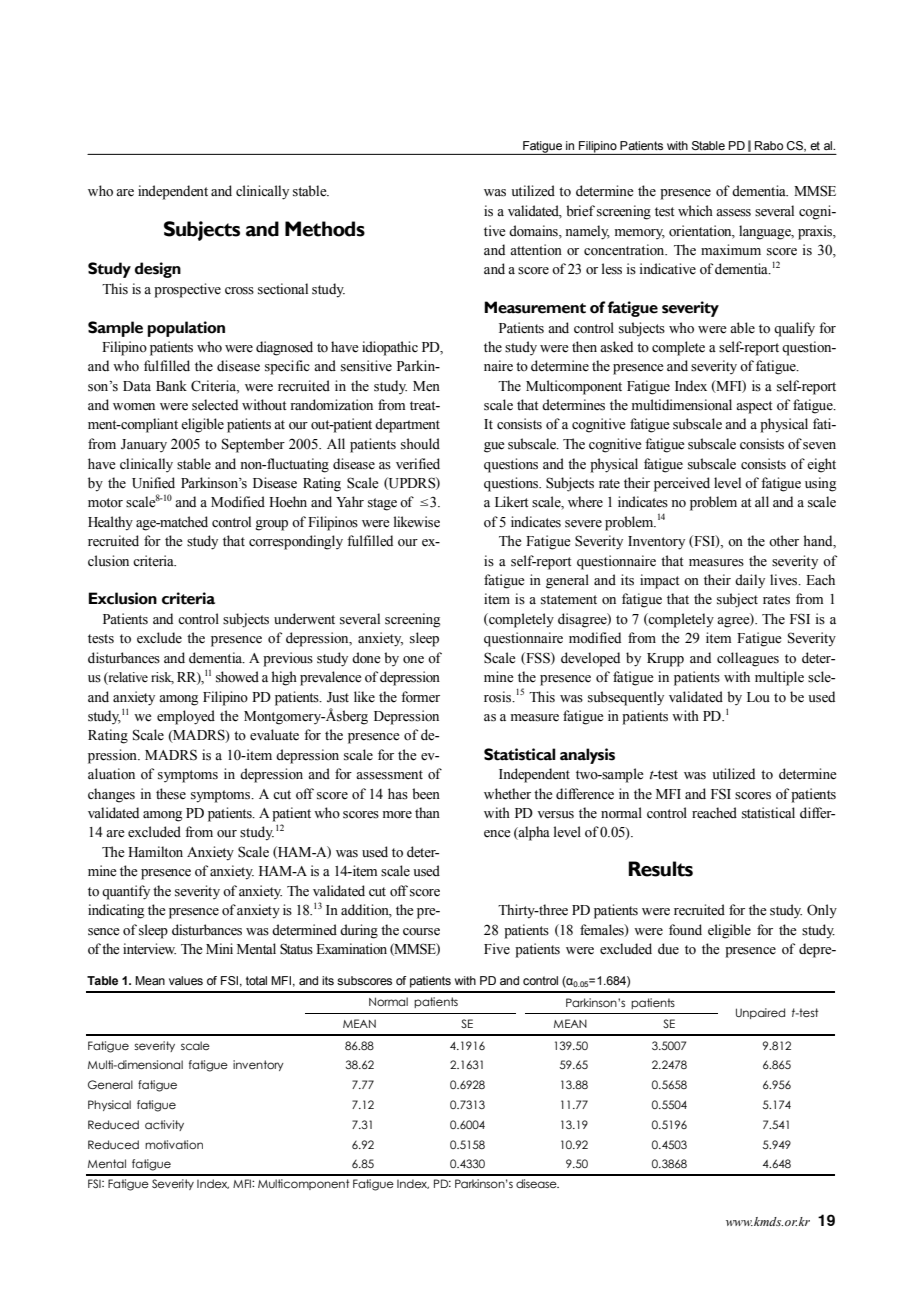 The image size is (924, 1308). Describe the element at coordinates (171, 794) in the screenshot. I see `these` at that location.
